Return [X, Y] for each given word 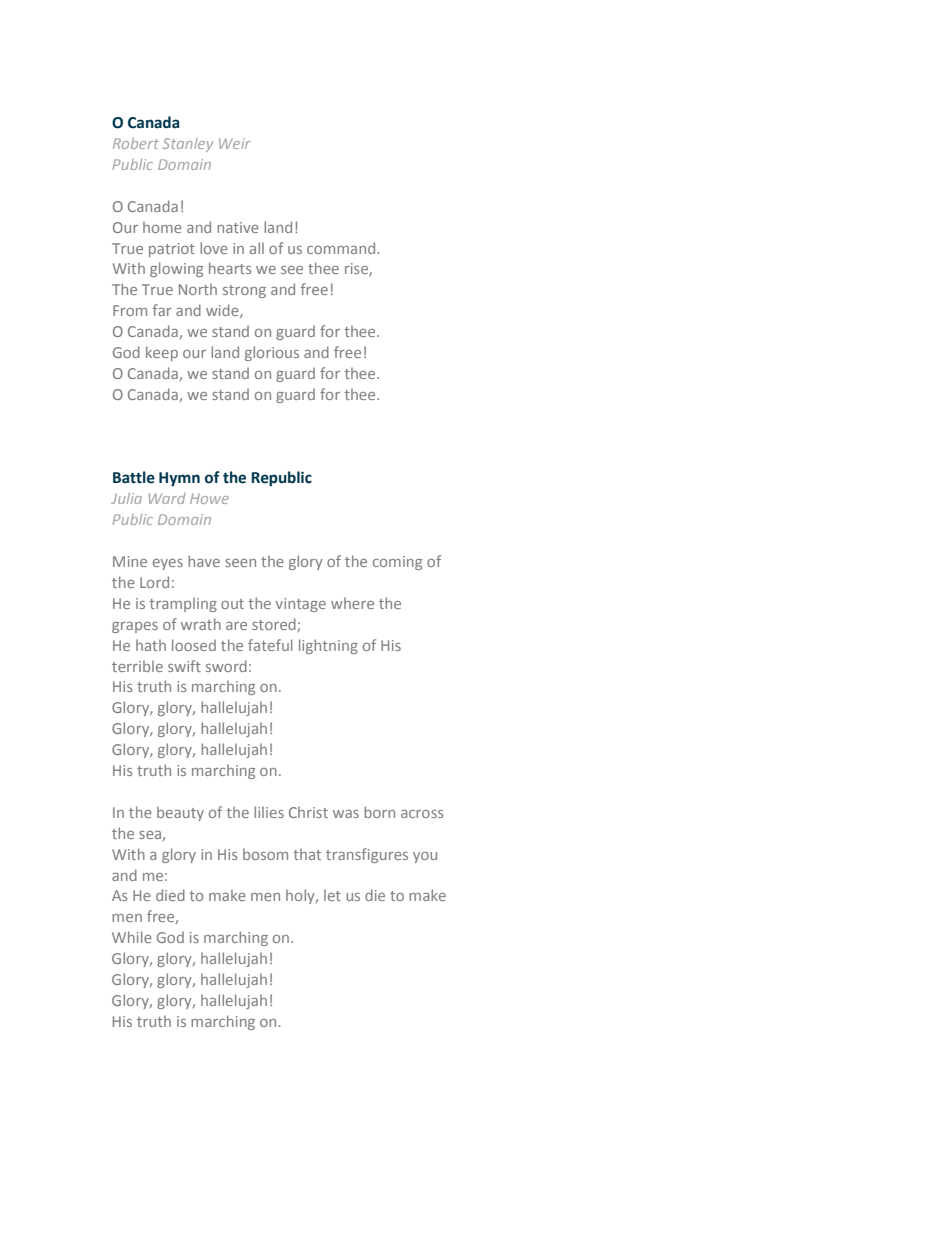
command [341, 248]
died [170, 895]
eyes [168, 564]
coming [397, 563]
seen [240, 563]
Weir [235, 143]
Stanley [188, 145]
